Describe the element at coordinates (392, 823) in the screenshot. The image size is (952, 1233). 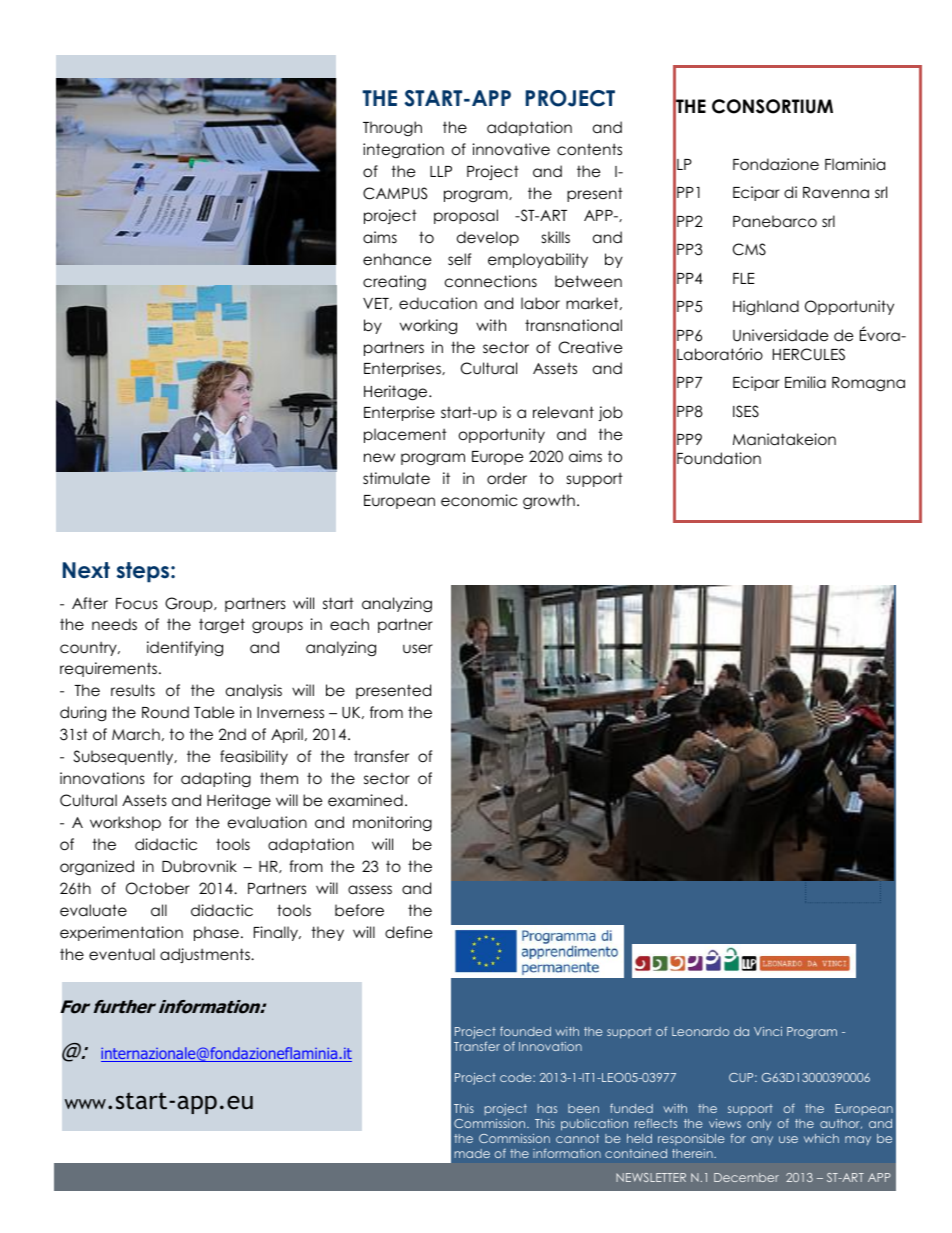
I see `monitoring` at that location.
